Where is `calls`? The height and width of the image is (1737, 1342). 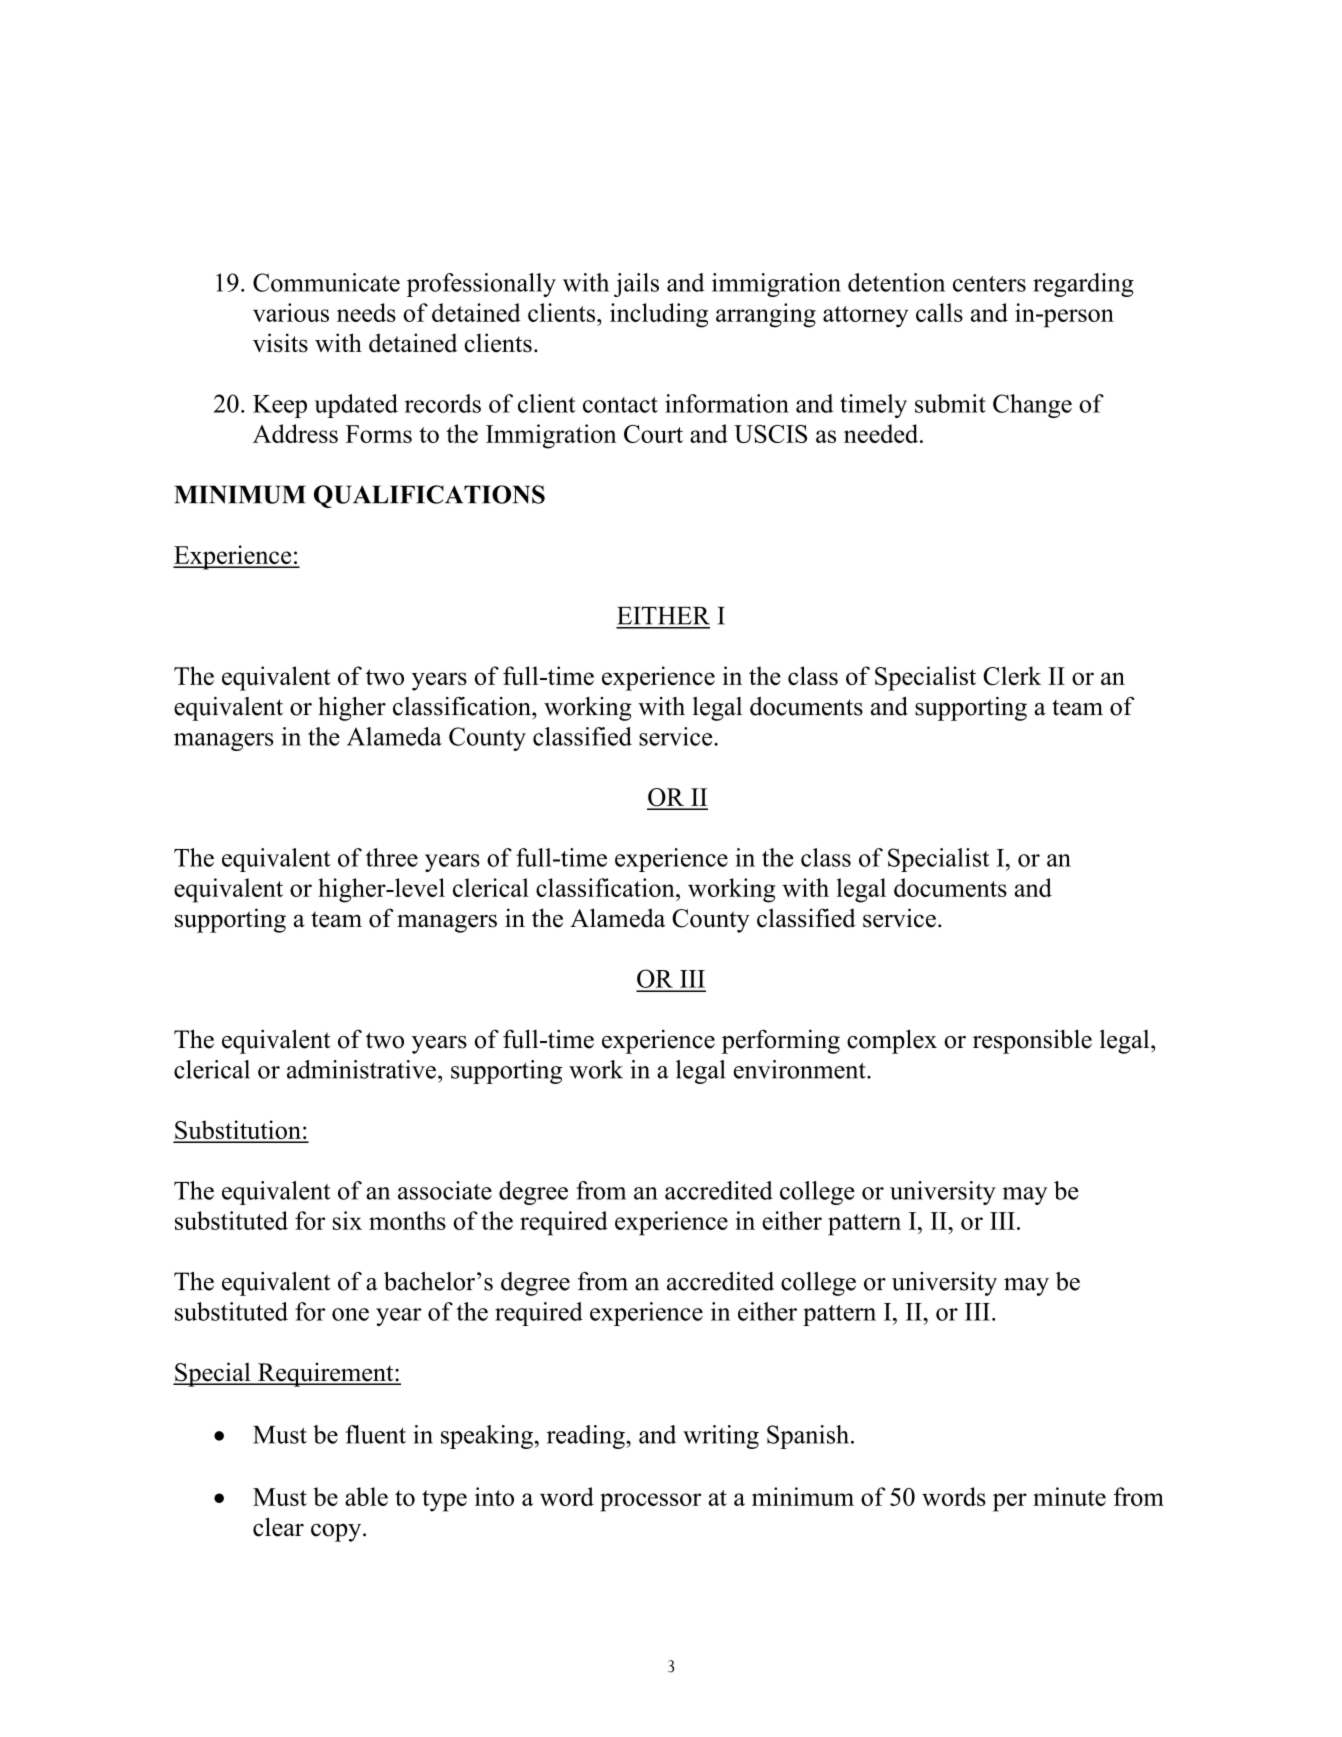 calls is located at coordinates (939, 312).
